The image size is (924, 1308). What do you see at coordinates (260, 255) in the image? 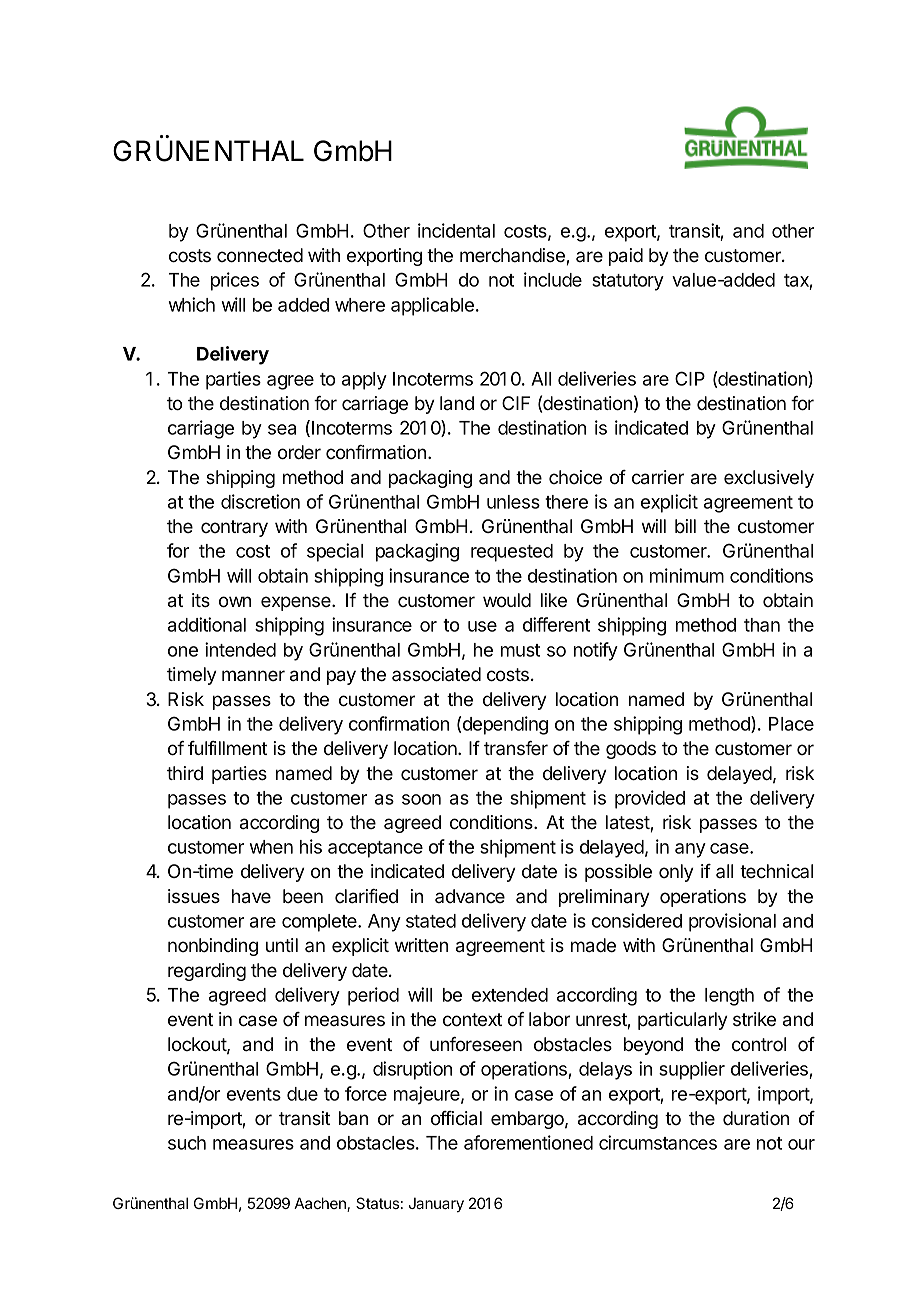
I see `connected` at bounding box center [260, 255].
